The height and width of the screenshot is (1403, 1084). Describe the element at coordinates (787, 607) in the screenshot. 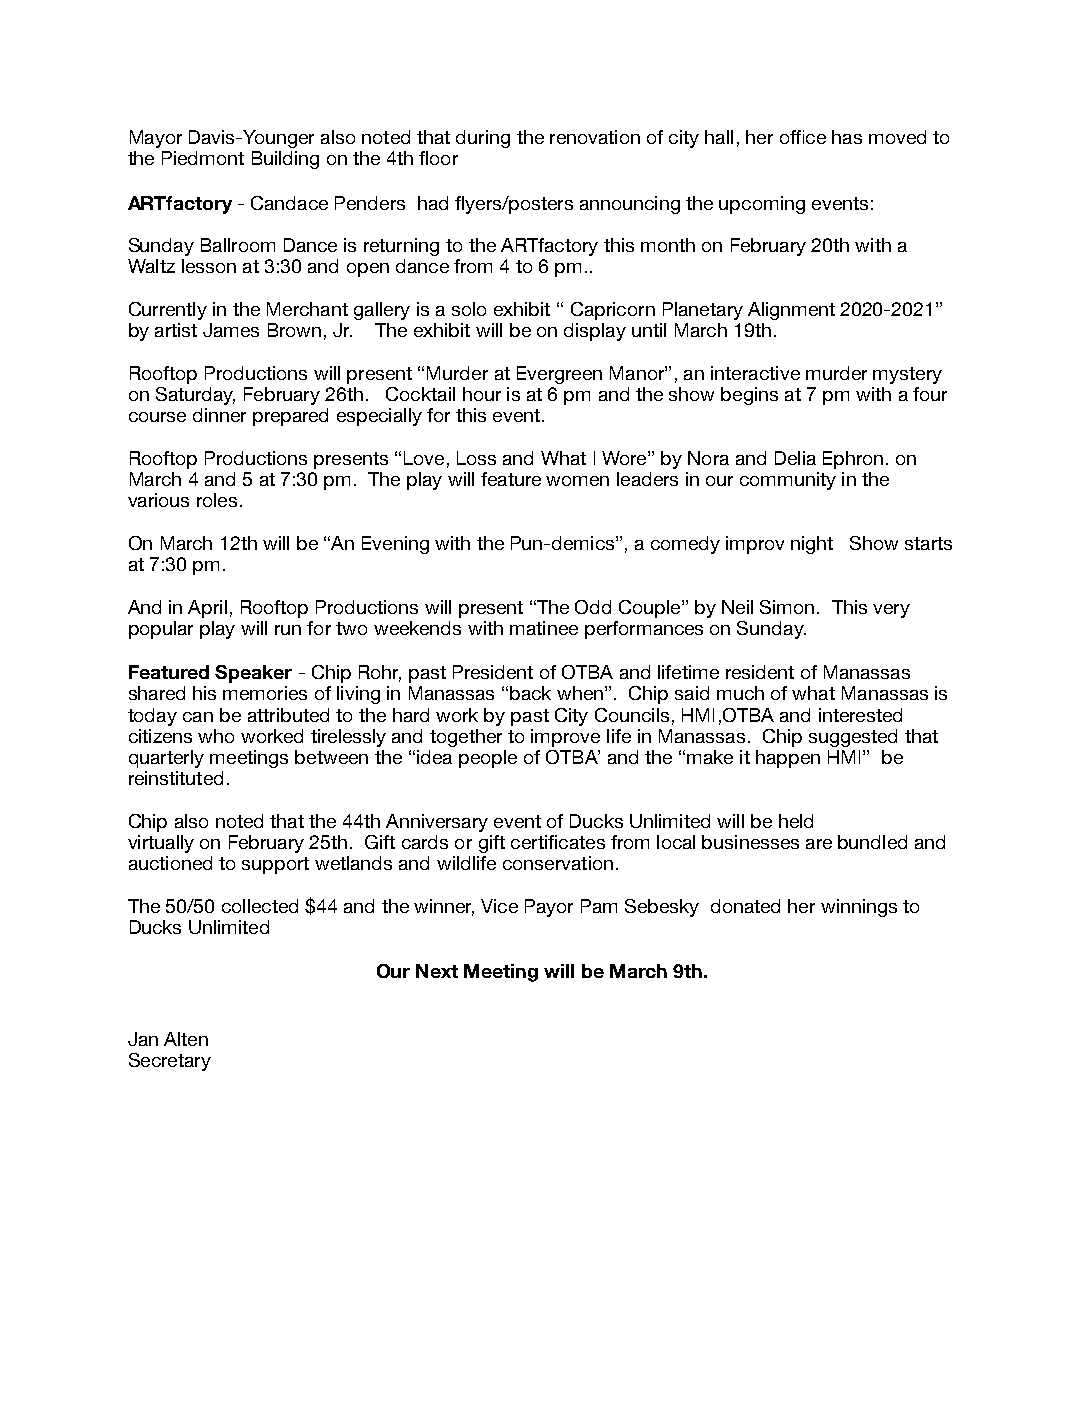

I see `Simon` at that location.
